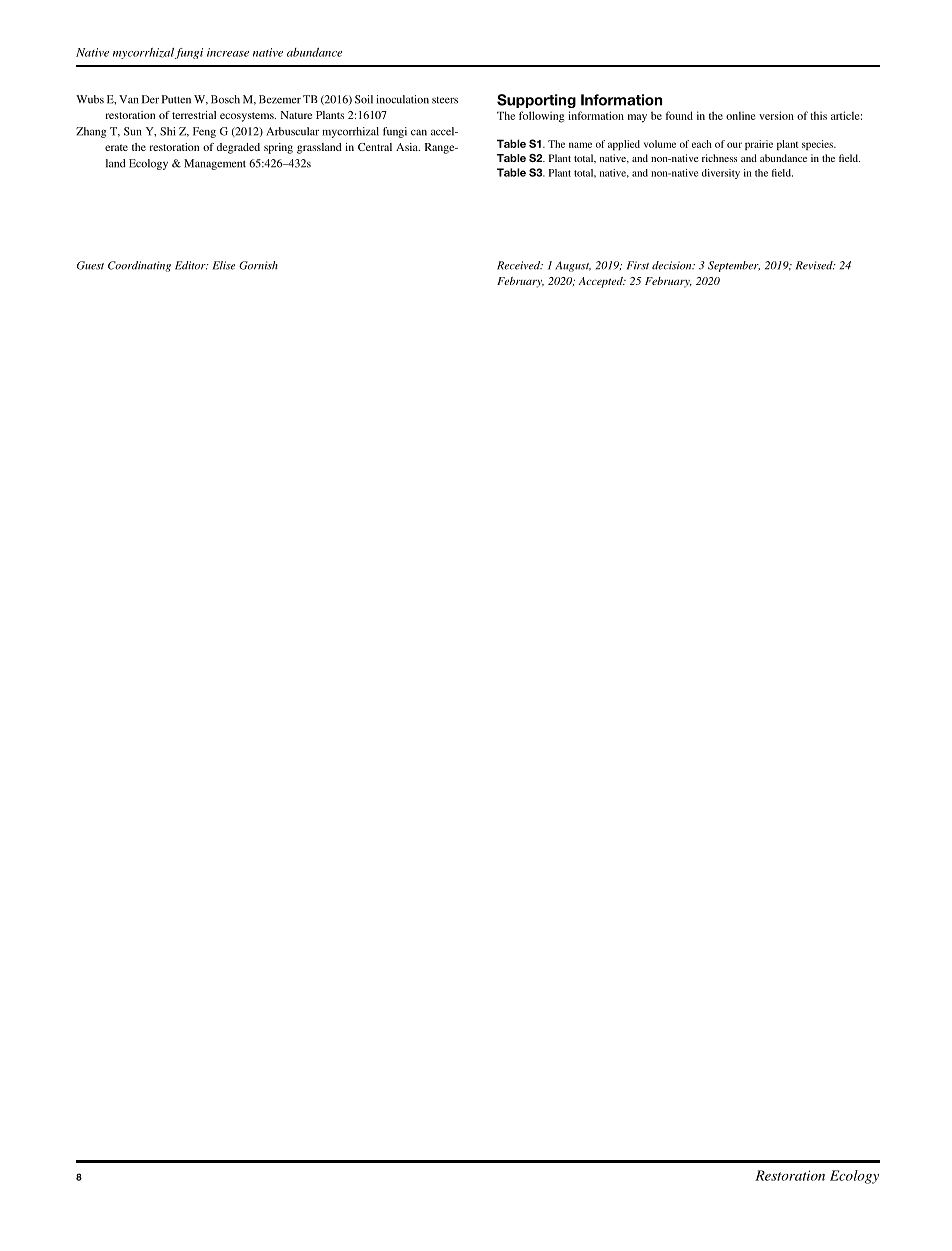 Image resolution: width=952 pixels, height=1251 pixels. Describe the element at coordinates (702, 144) in the page. I see `each` at that location.
